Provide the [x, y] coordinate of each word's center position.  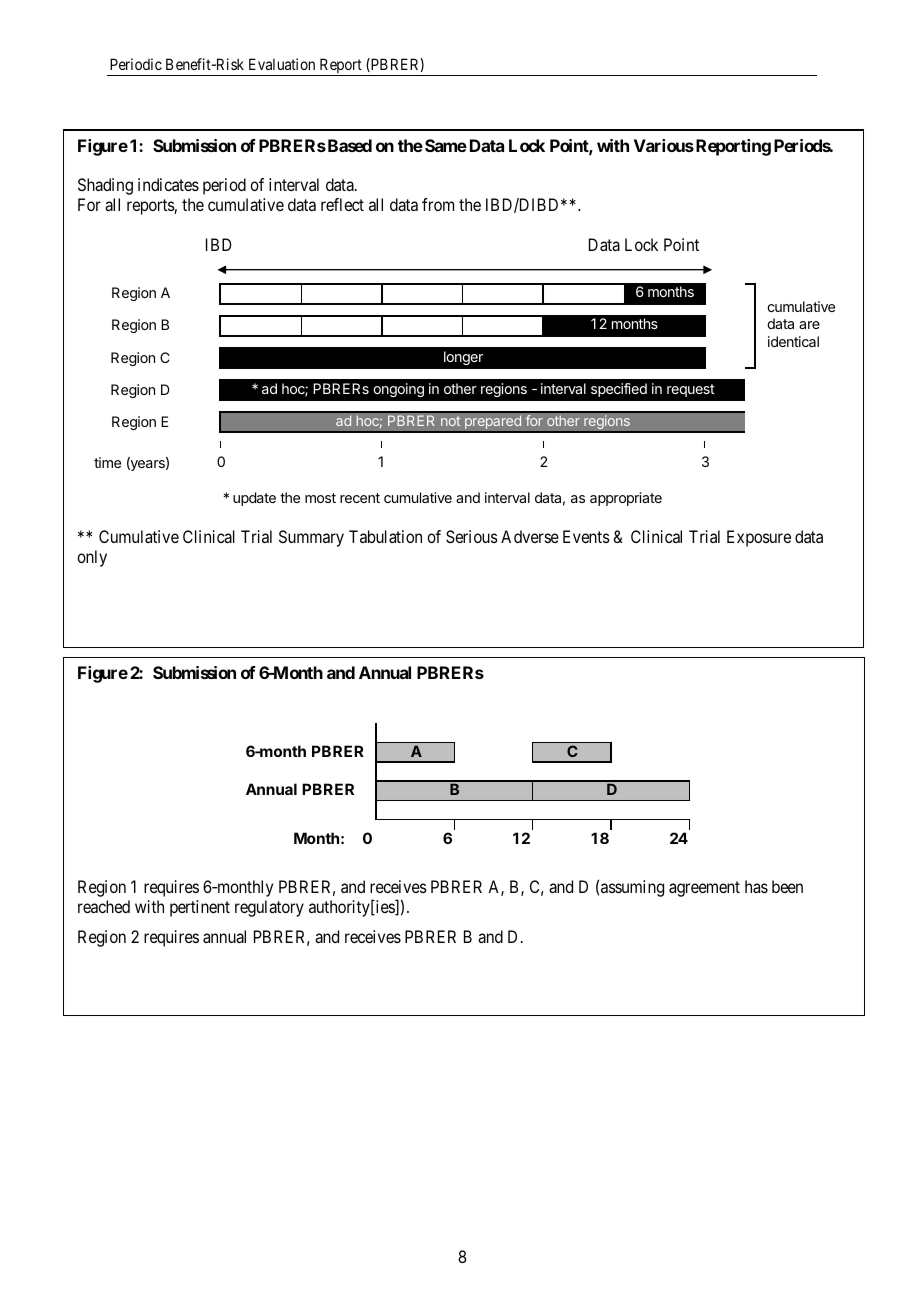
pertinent [200, 908]
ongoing [398, 390]
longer [463, 358]
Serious [472, 536]
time [107, 462]
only [92, 558]
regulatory [269, 908]
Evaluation [282, 64]
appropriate [626, 499]
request [691, 390]
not [450, 421]
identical [793, 341]
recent [360, 498]
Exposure [759, 538]
